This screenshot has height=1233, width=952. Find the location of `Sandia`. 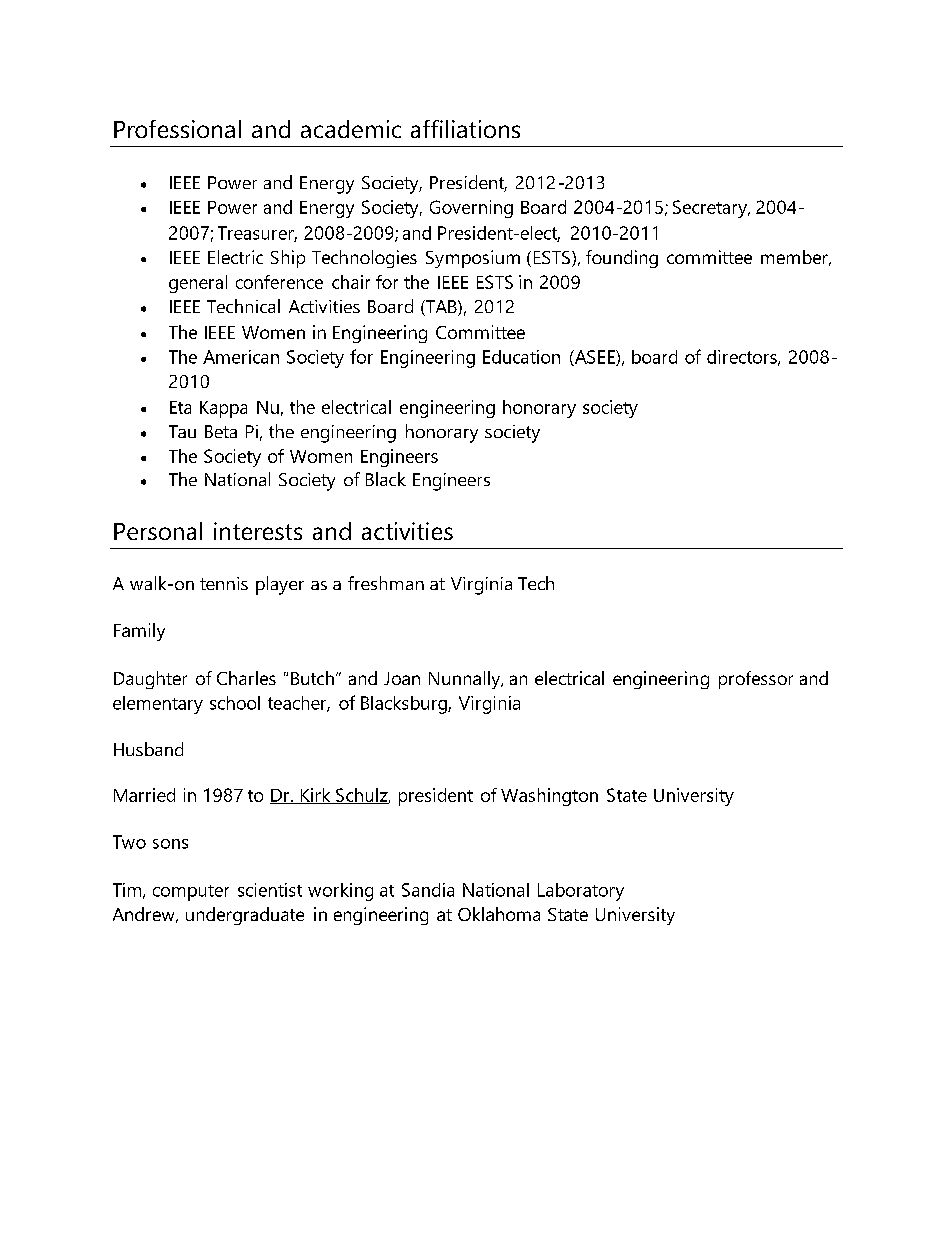

Sandia is located at coordinates (428, 890).
